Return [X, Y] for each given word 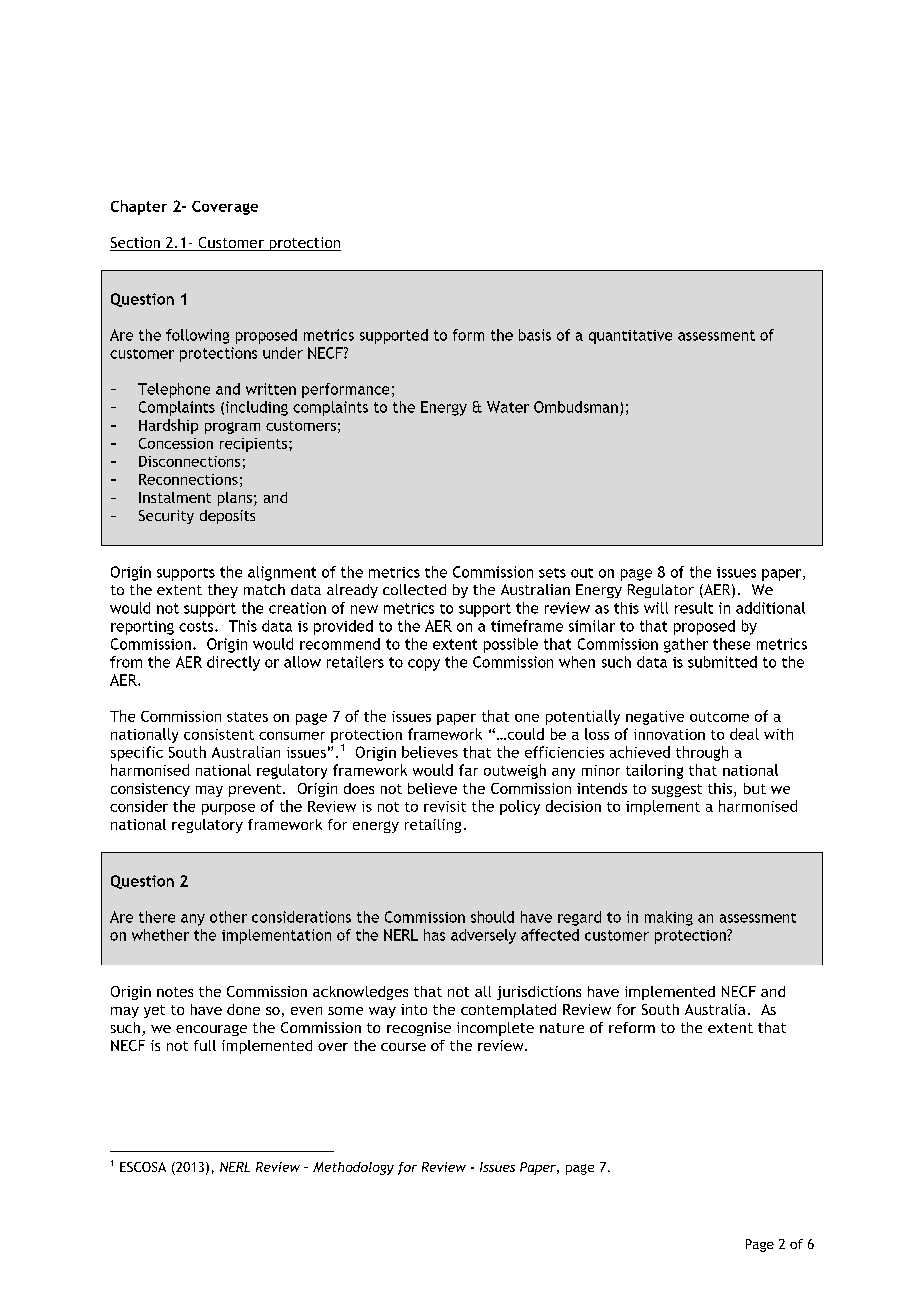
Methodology [353, 1168]
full [205, 1045]
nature [562, 1028]
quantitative [630, 337]
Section [136, 244]
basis [535, 335]
